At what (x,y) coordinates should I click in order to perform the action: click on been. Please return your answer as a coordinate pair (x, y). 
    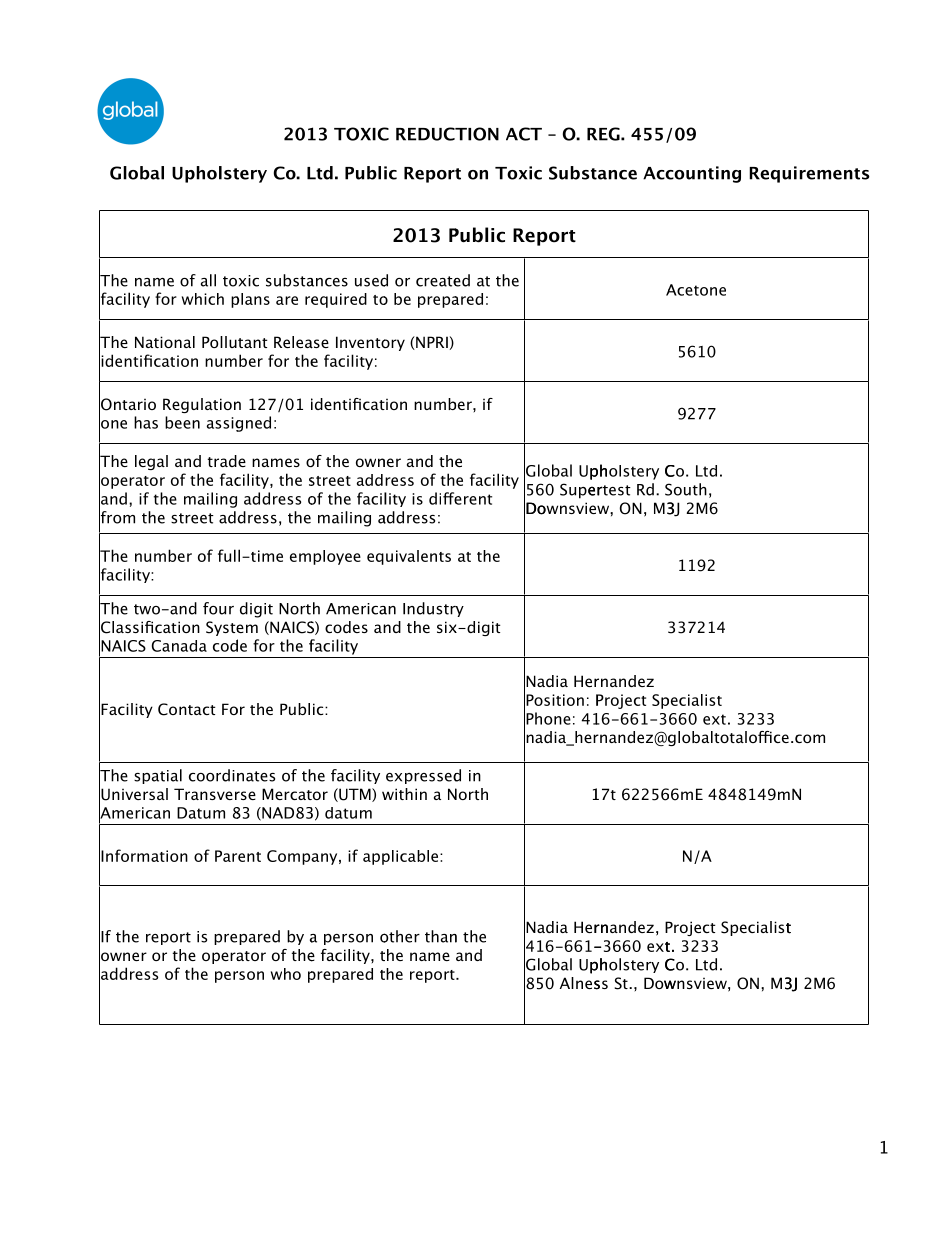
    Looking at the image, I should click on (182, 422).
